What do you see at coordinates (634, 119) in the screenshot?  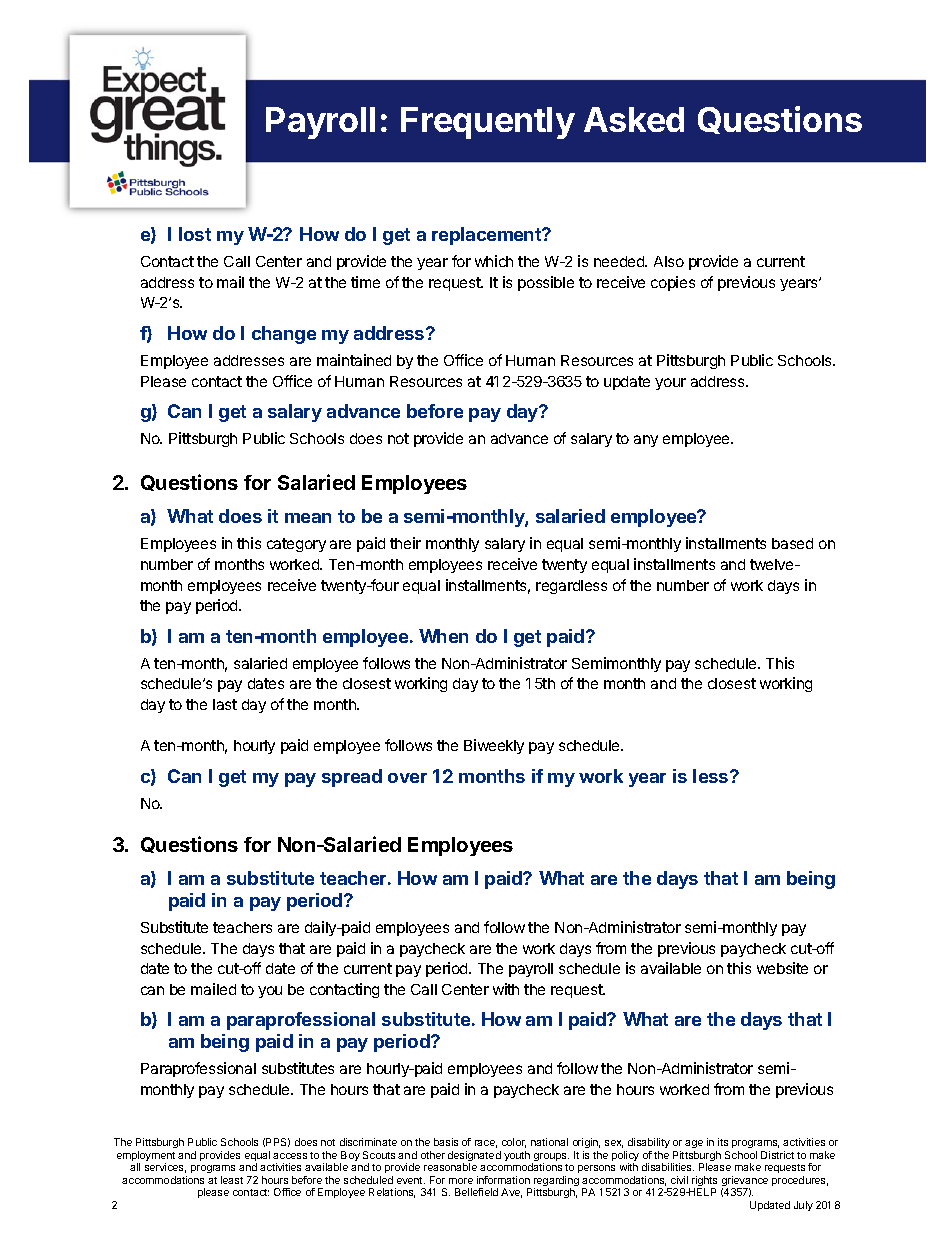 I see `Asked` at bounding box center [634, 119].
